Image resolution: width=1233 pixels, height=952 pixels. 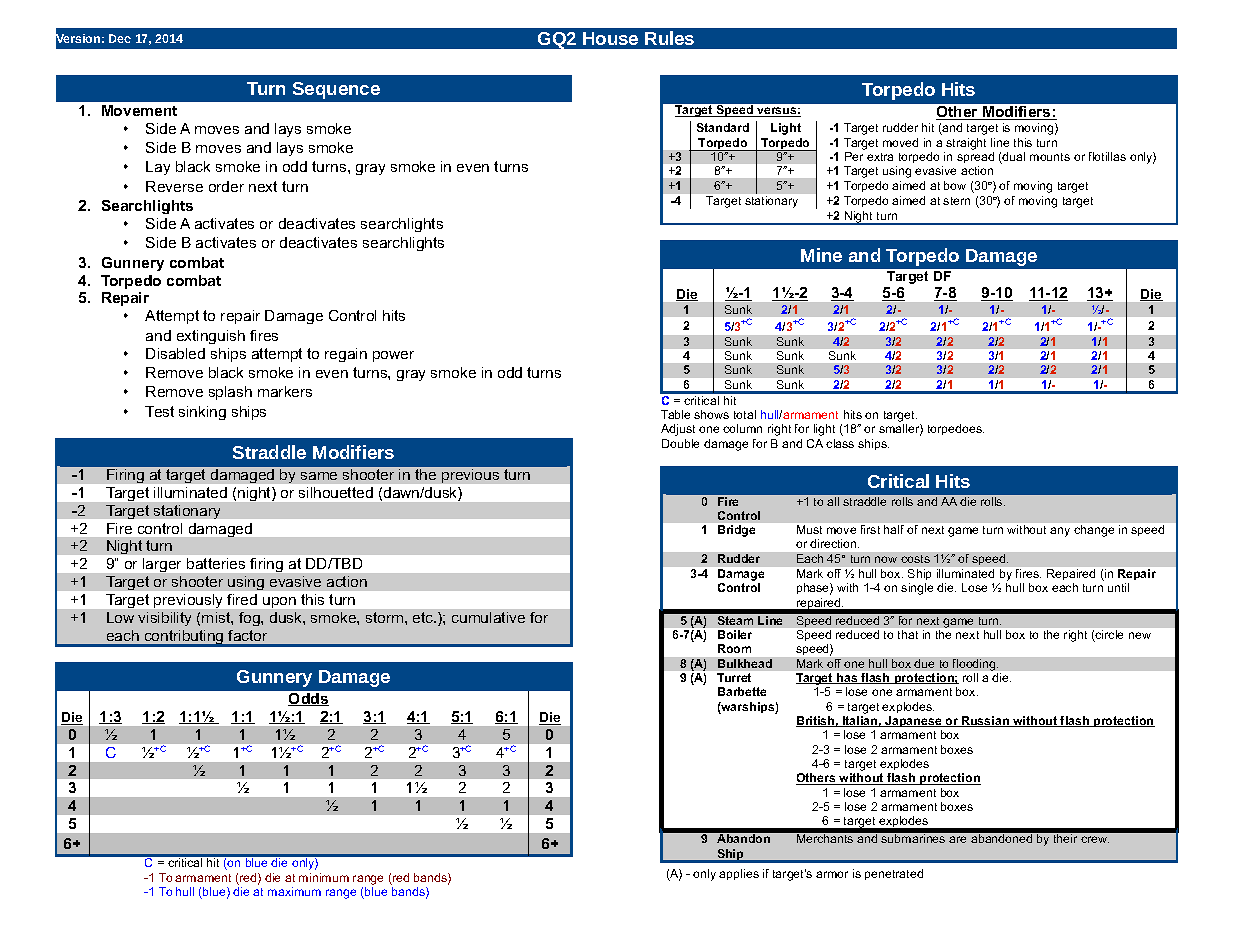 What do you see at coordinates (908, 634) in the screenshot?
I see `that` at bounding box center [908, 634].
